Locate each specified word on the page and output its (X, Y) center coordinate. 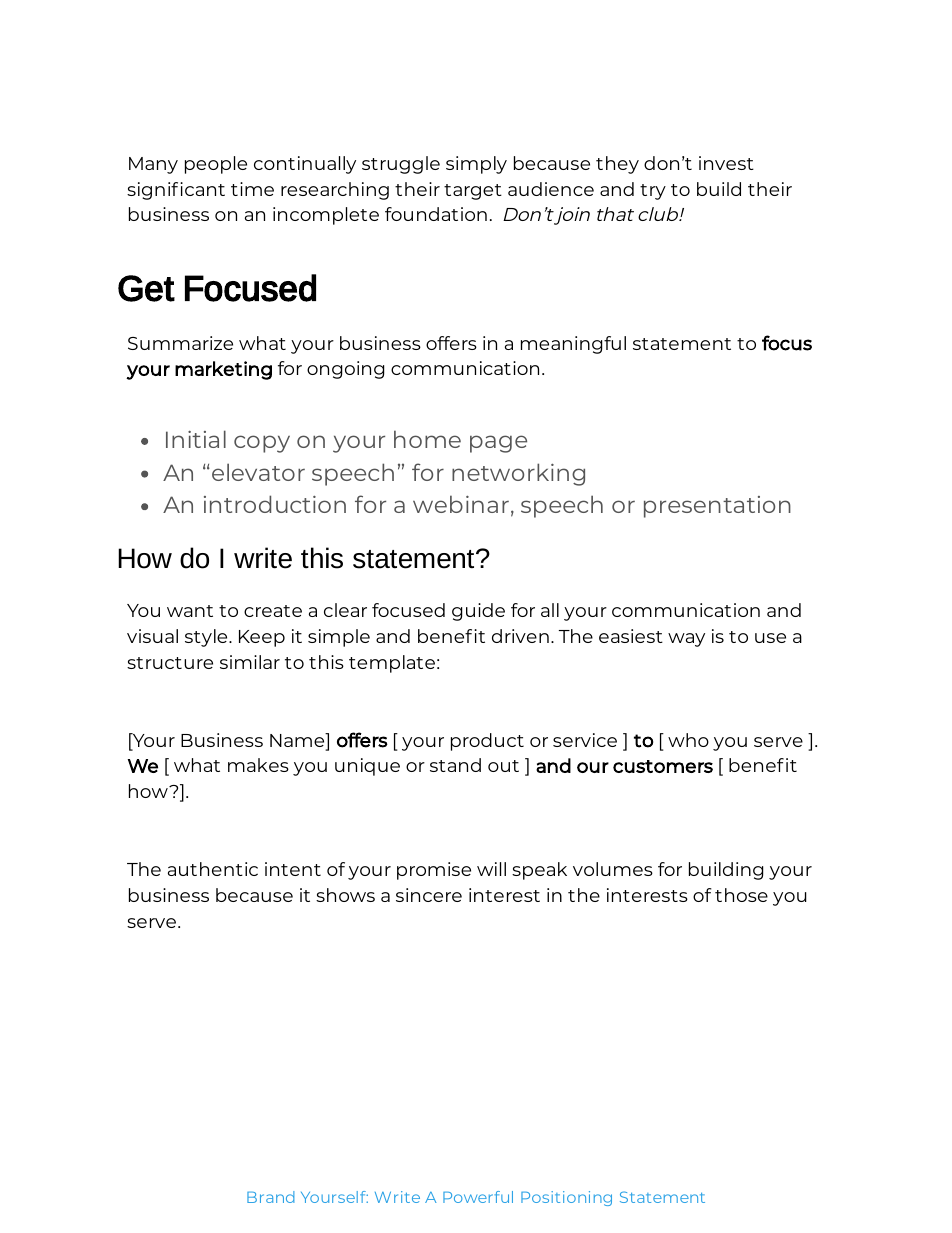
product (487, 742)
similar (250, 662)
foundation (436, 214)
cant (205, 190)
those (741, 895)
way (686, 640)
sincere (429, 895)
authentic (213, 869)
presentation (717, 507)
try (653, 192)
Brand (271, 1197)
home (427, 439)
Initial (196, 439)
